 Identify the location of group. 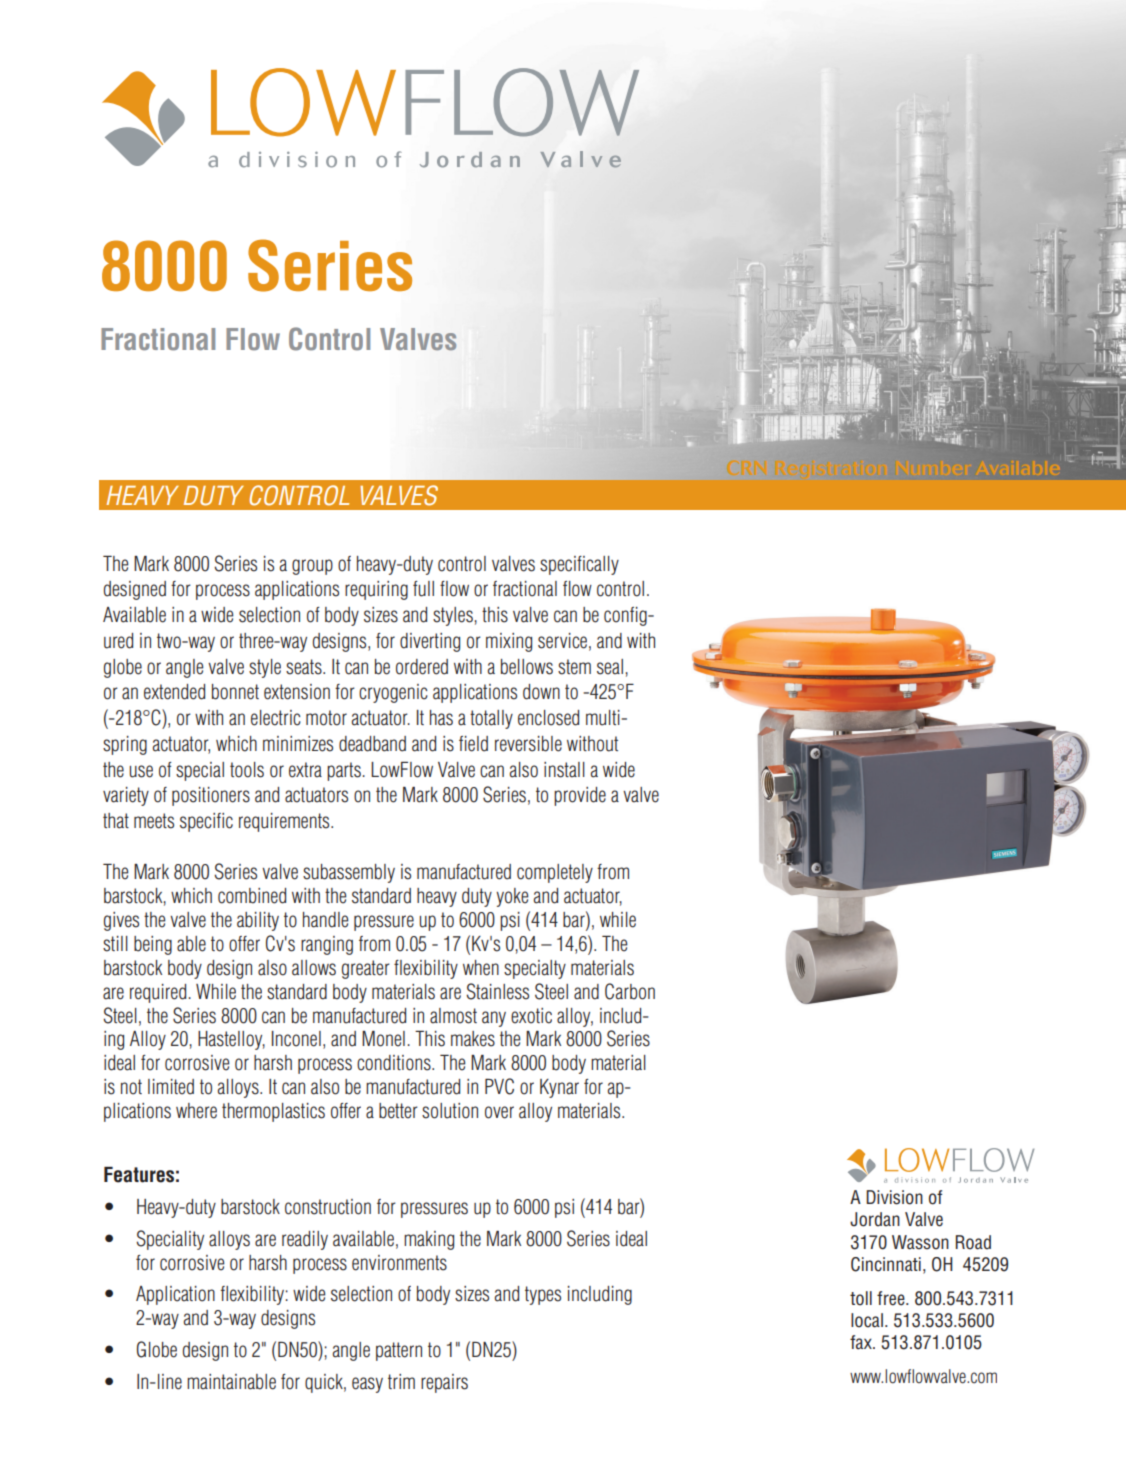
(312, 567).
